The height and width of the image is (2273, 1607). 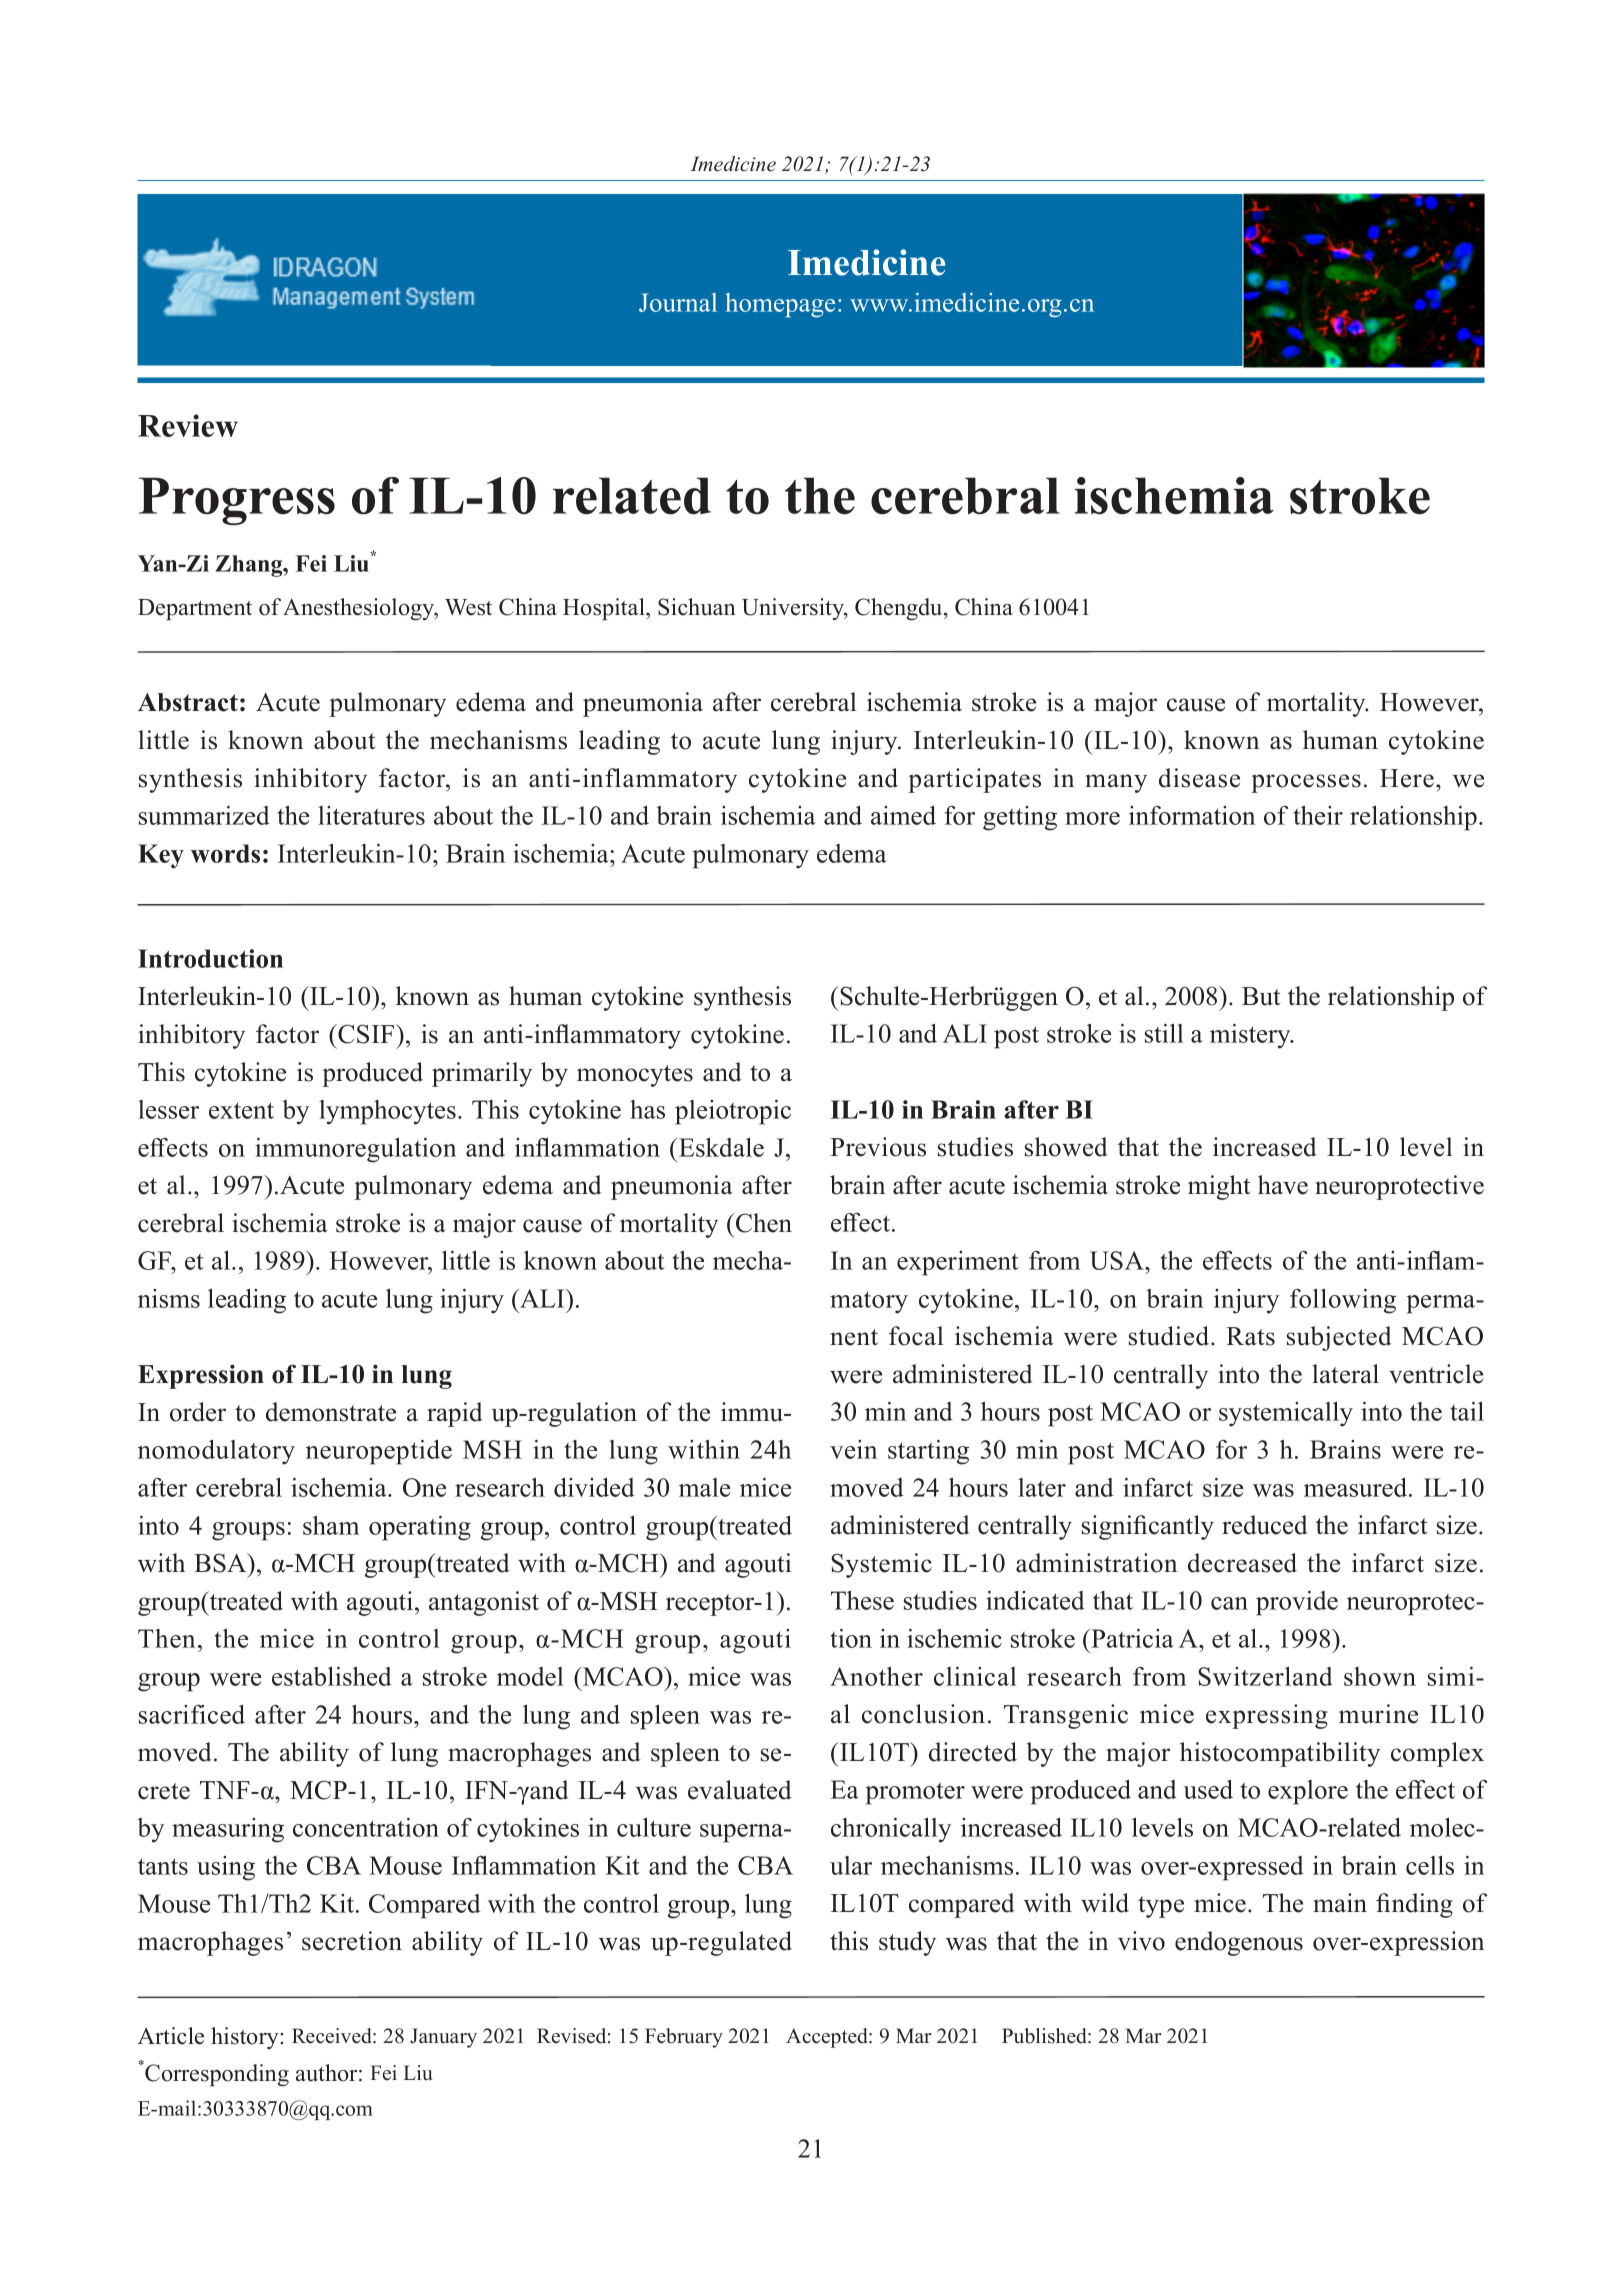 I want to click on But, so click(x=1261, y=996).
